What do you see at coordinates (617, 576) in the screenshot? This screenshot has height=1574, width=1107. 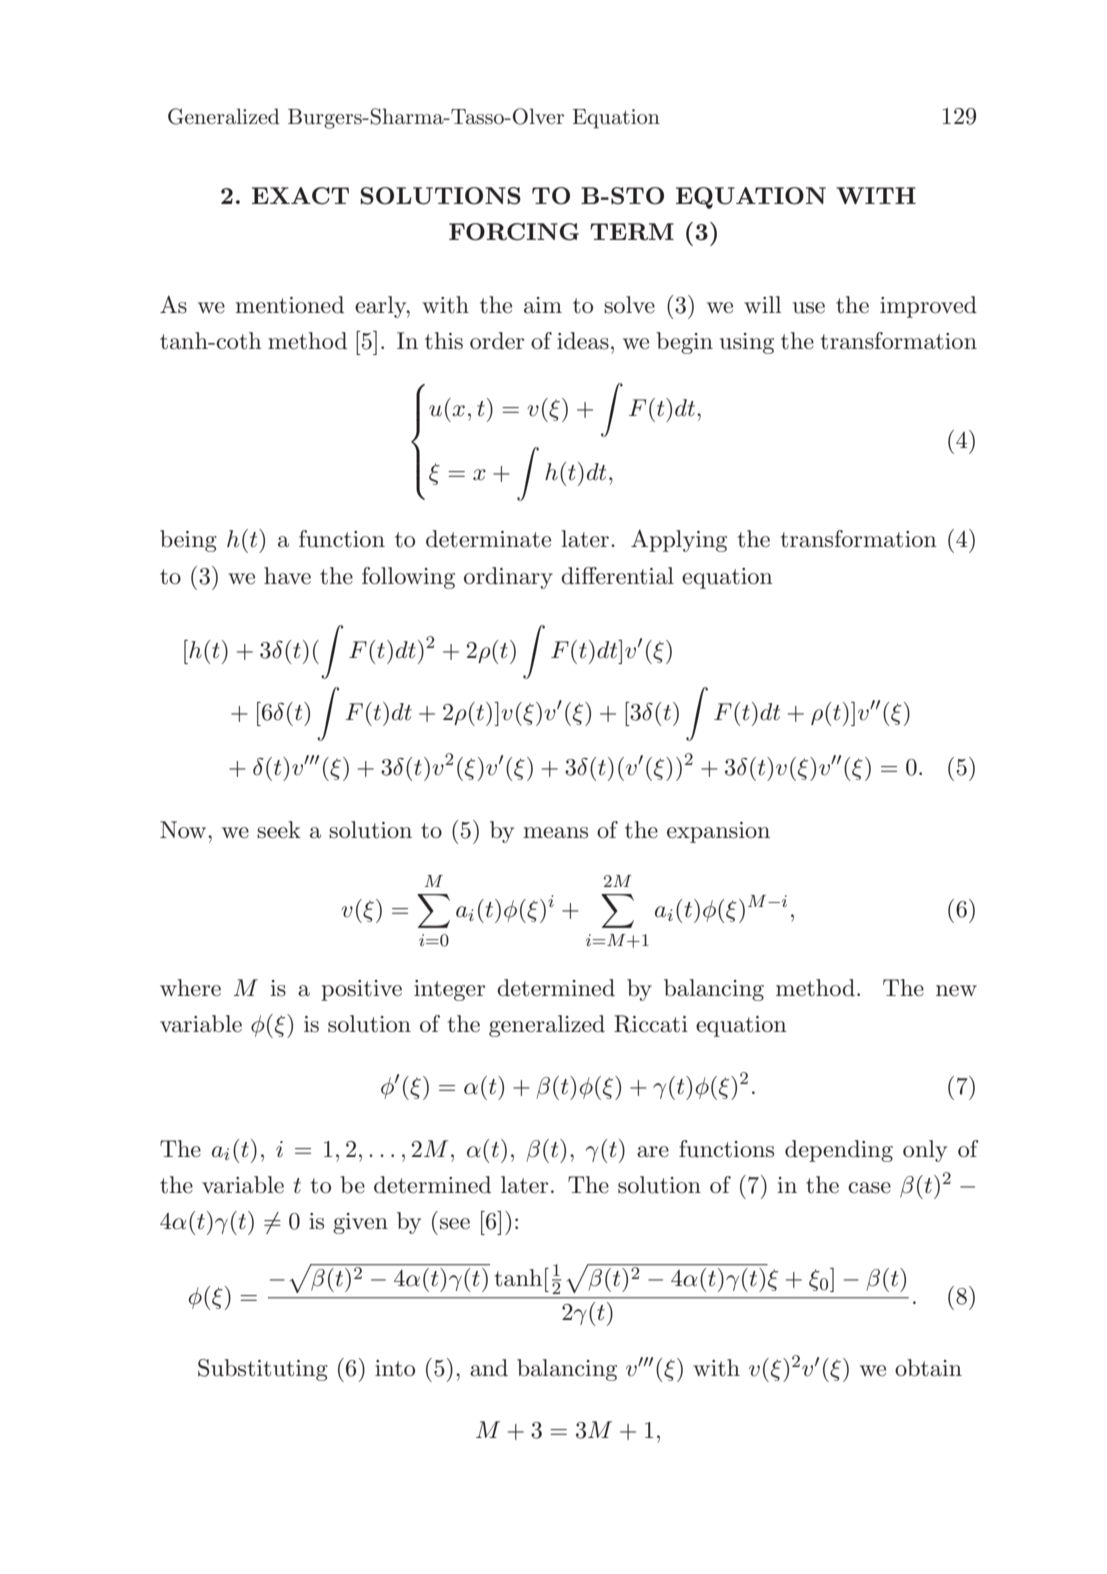 I see `differential` at bounding box center [617, 576].
